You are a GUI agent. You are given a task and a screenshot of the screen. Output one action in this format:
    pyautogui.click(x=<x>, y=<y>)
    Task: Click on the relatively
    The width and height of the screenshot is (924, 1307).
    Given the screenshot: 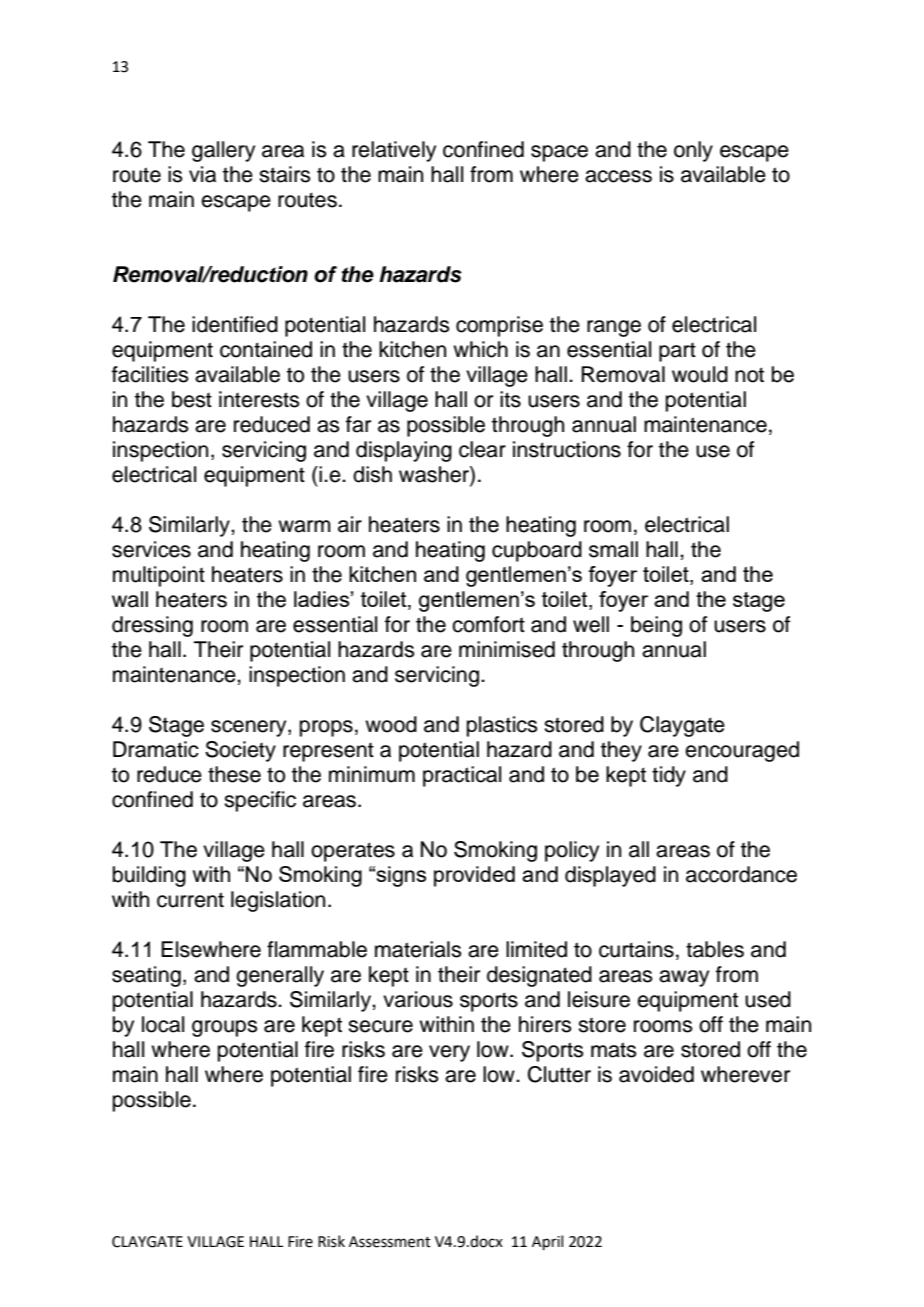 What is the action you would take?
    pyautogui.click(x=394, y=151)
